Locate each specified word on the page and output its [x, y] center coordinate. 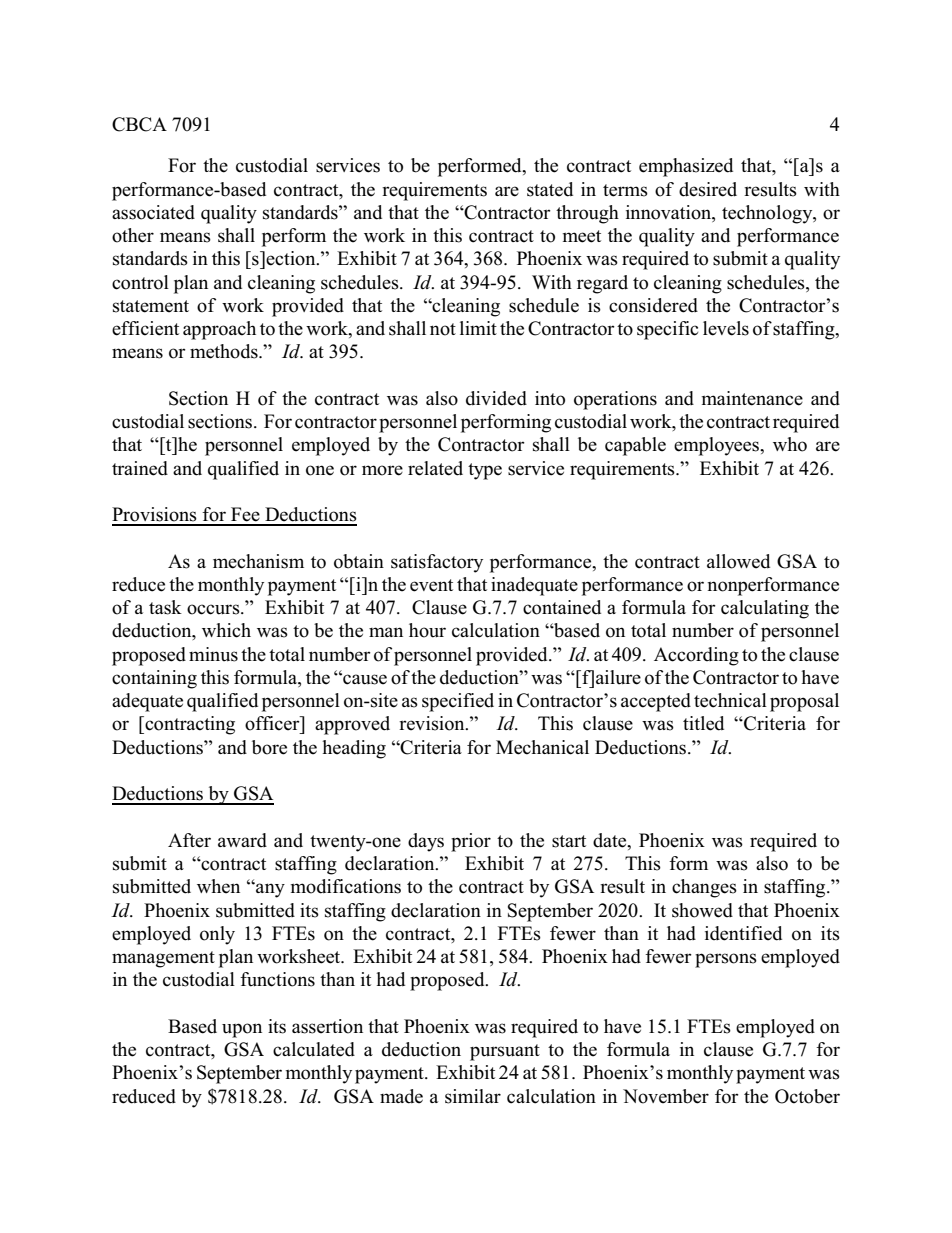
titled [703, 723]
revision [433, 723]
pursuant [505, 1052]
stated [550, 189]
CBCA [139, 124]
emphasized [686, 167]
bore [269, 747]
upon [242, 1030]
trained [140, 468]
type [485, 471]
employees [717, 446]
